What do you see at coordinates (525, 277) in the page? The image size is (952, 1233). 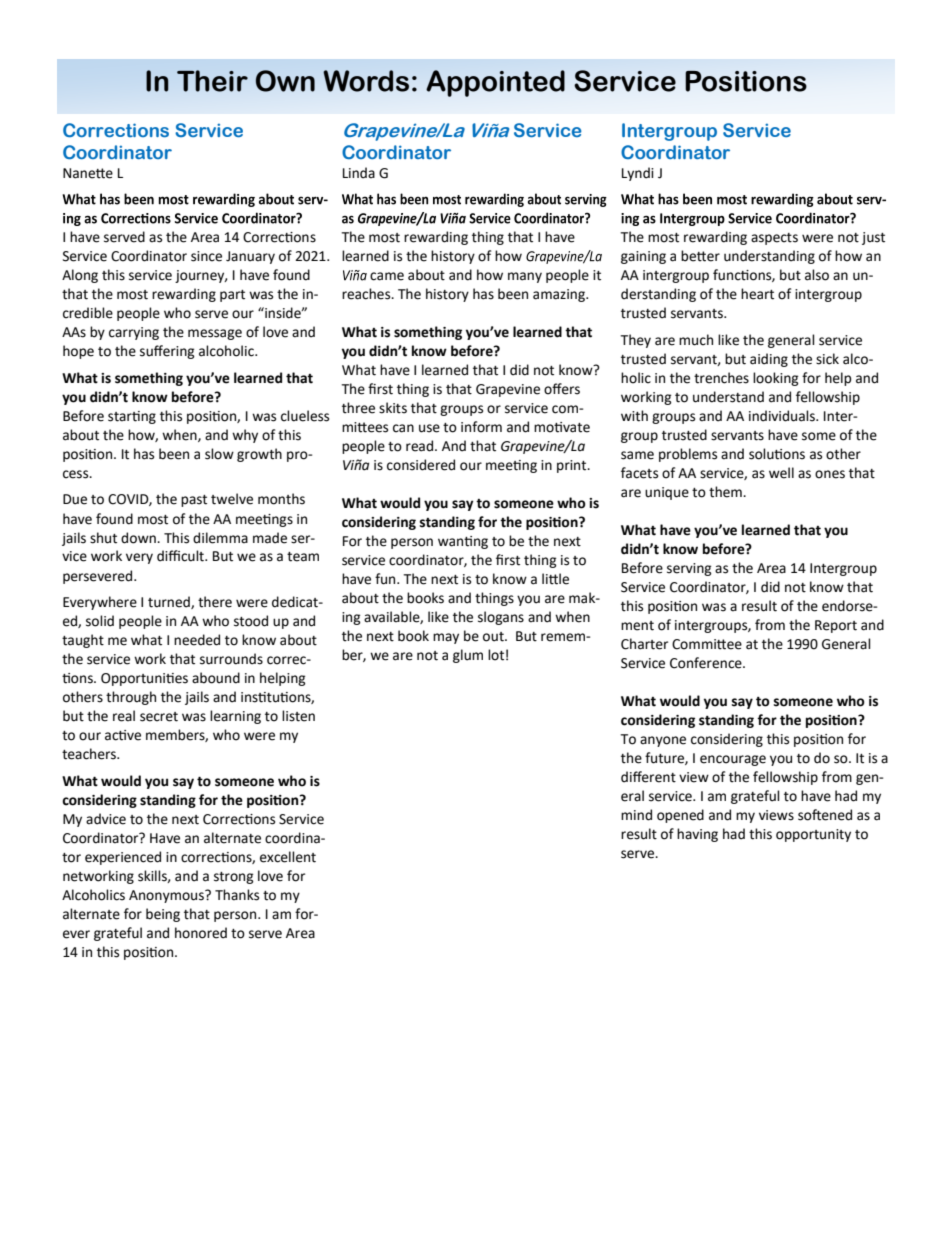 I see `many` at bounding box center [525, 277].
